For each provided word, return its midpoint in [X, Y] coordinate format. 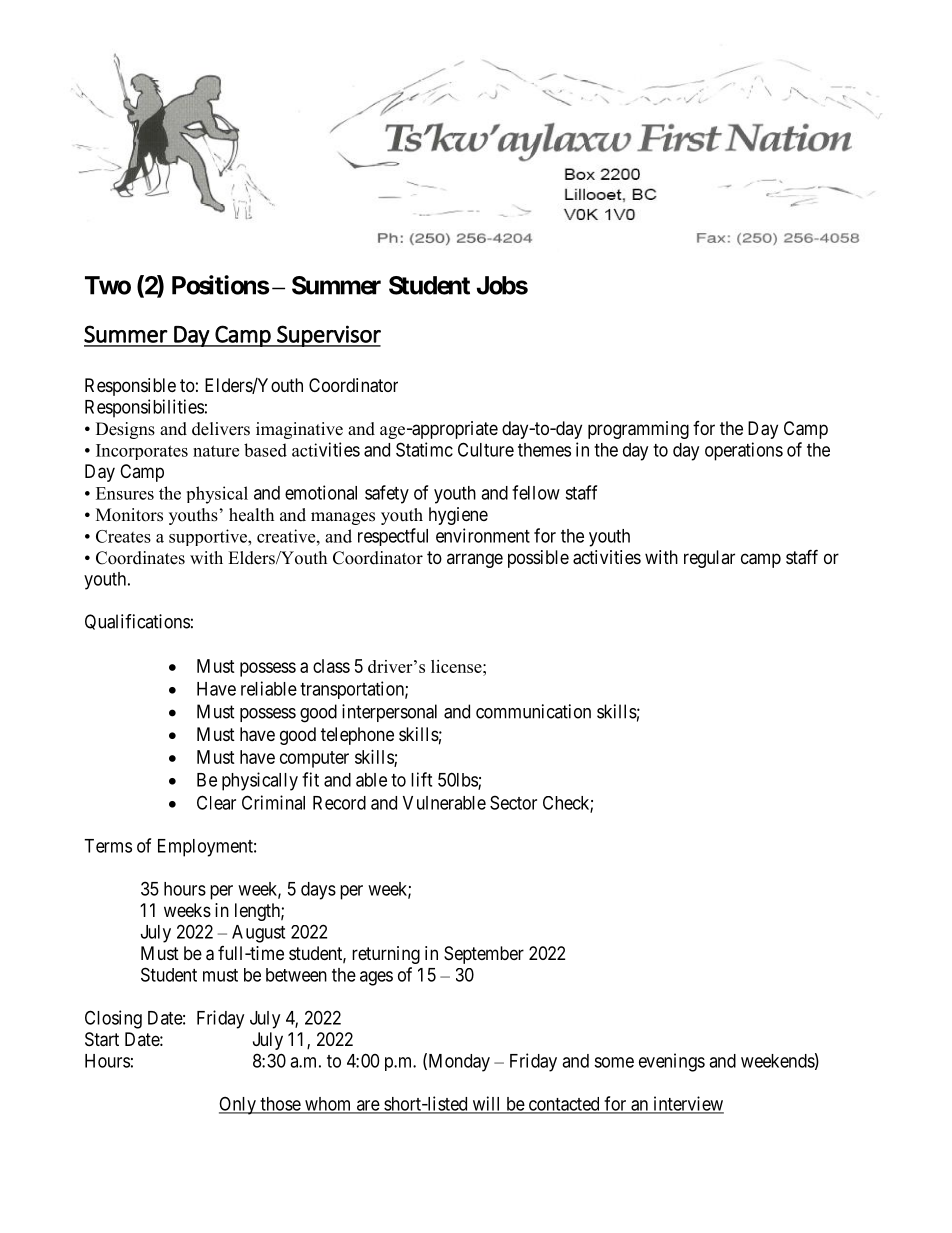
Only [238, 1106]
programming [638, 430]
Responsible [130, 387]
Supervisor [328, 336]
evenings [672, 1062]
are [367, 1106]
